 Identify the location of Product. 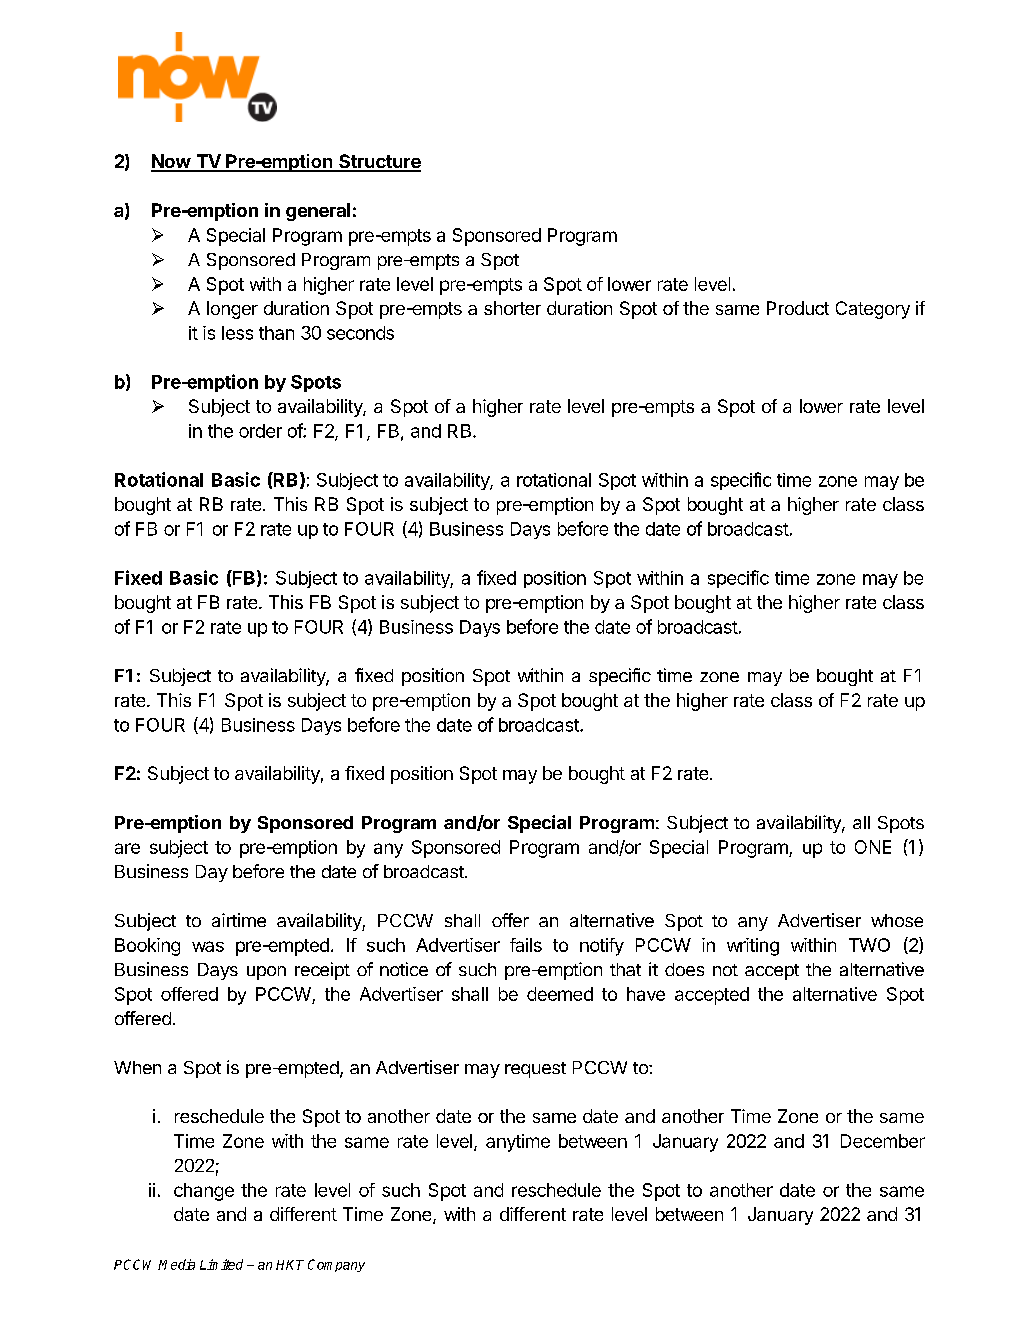
(798, 308).
